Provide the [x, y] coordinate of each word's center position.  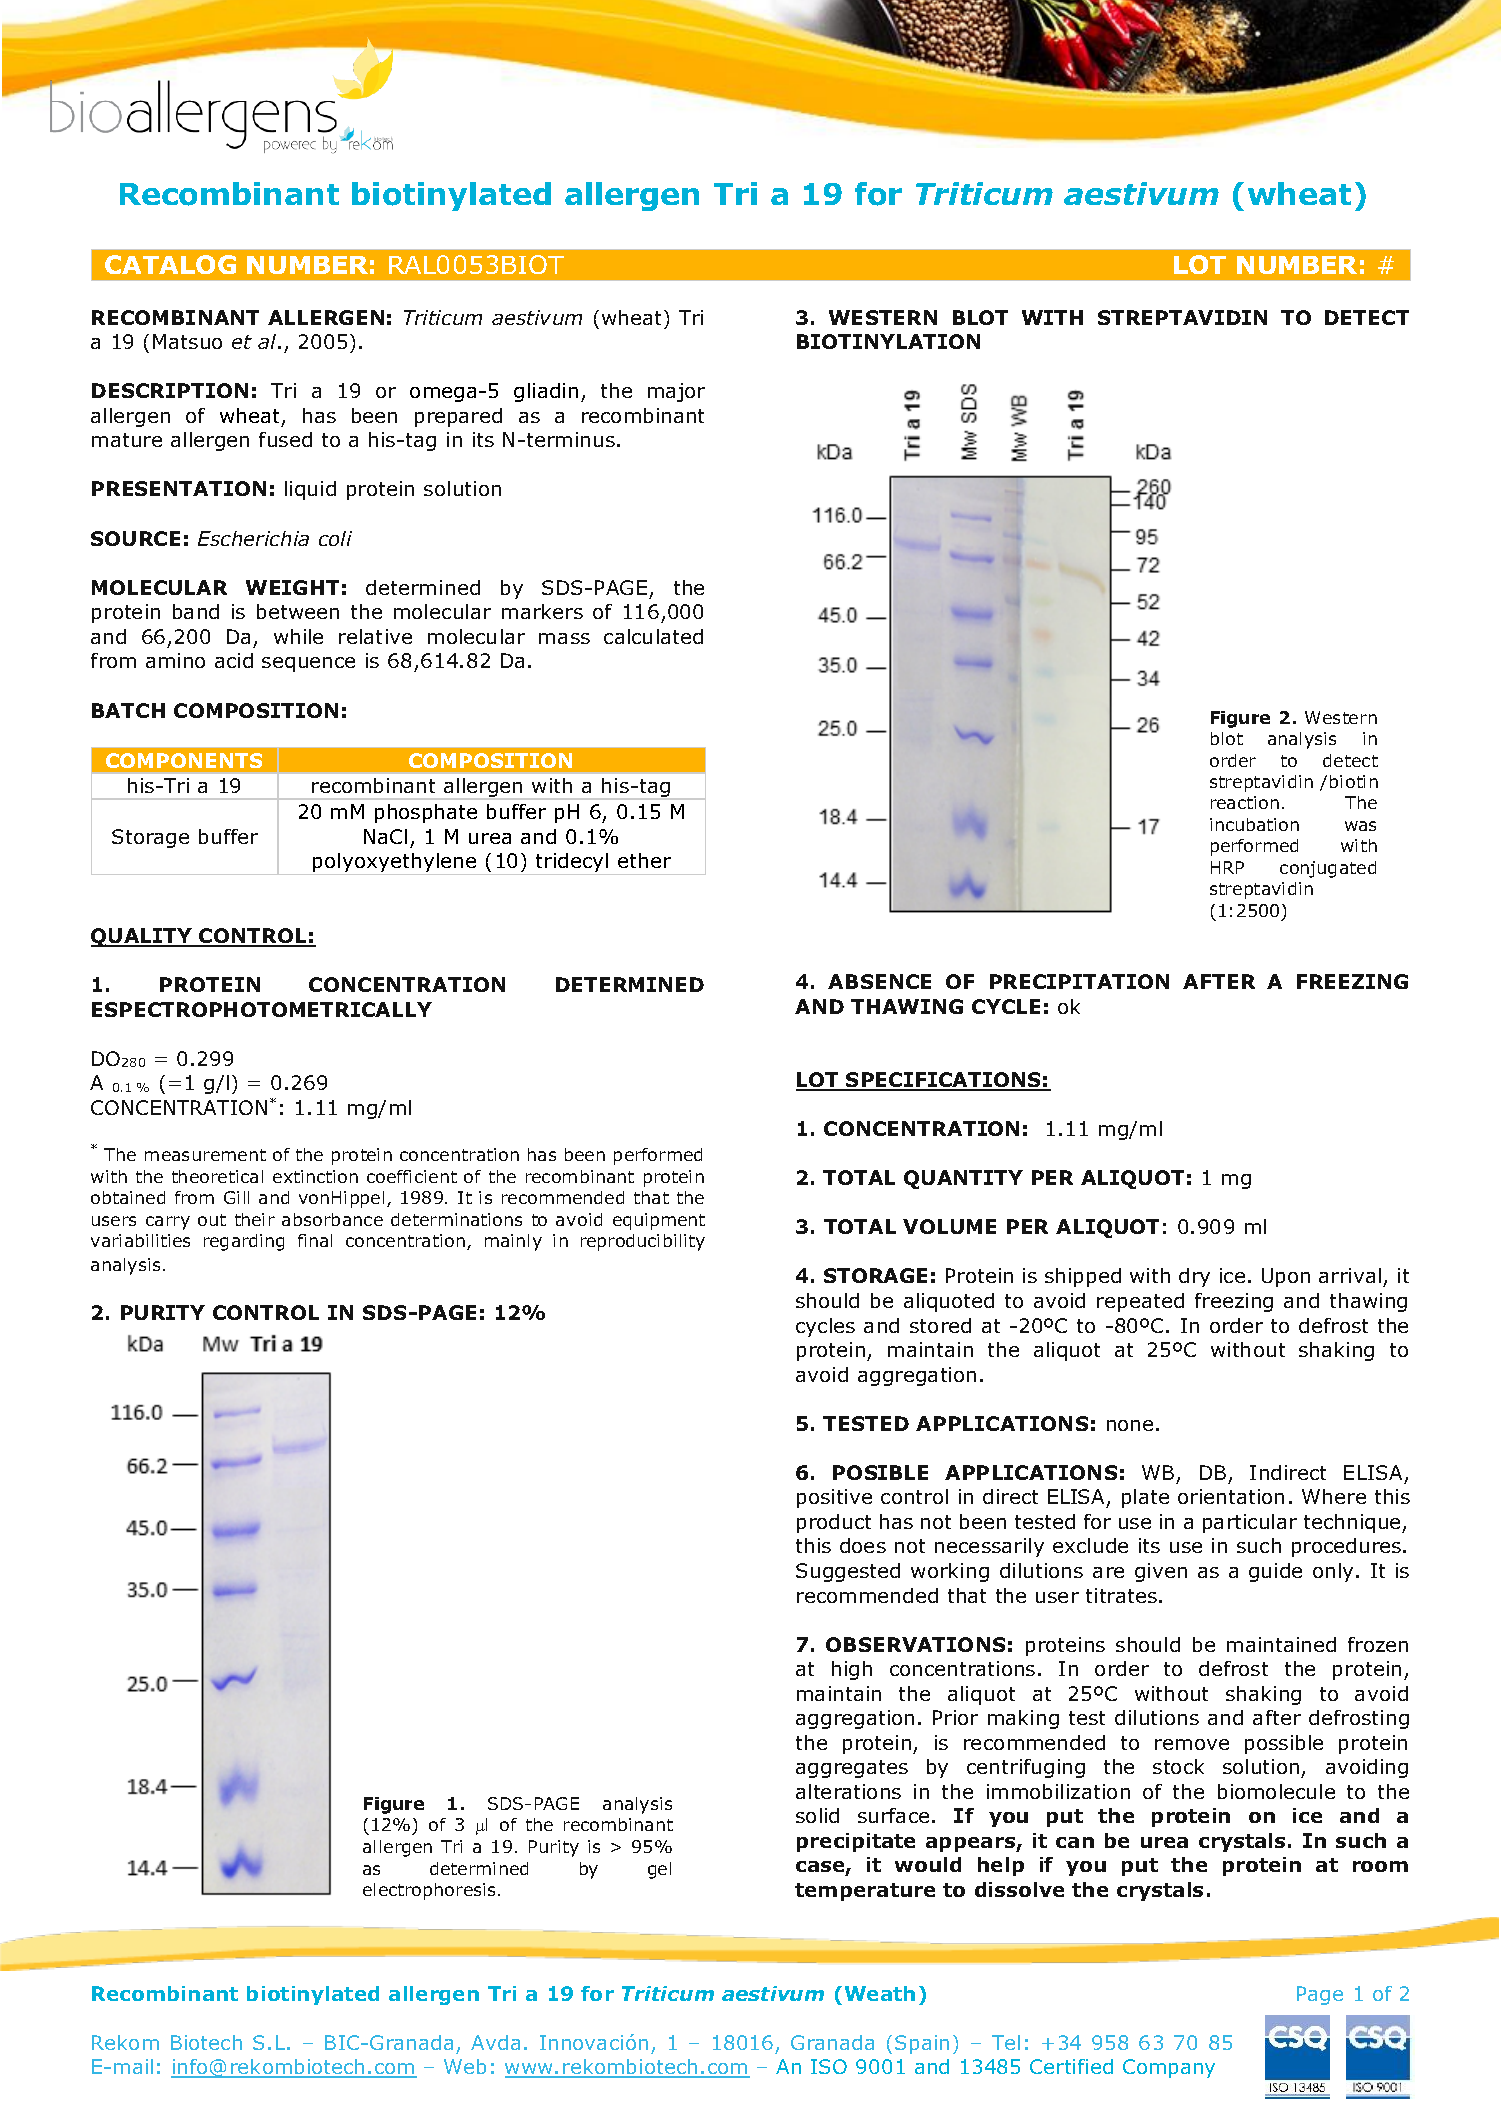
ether [644, 860]
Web [465, 2066]
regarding [244, 1242]
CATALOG [170, 264]
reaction [1245, 802]
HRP [1227, 867]
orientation [1231, 1496]
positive [834, 1498]
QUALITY [142, 937]
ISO [829, 2066]
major [676, 392]
